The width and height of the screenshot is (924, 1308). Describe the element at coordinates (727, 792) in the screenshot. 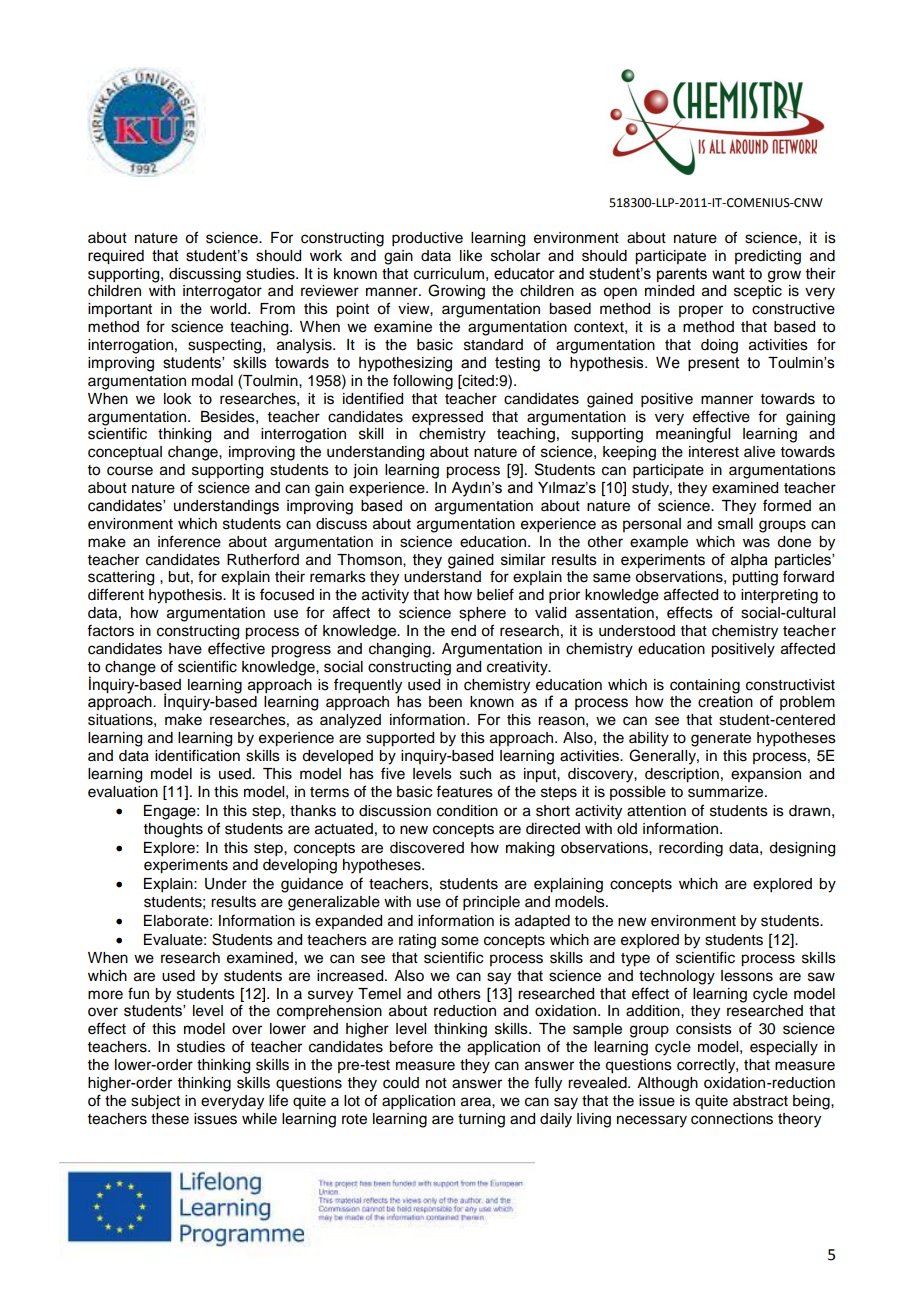

I see `summarize` at that location.
